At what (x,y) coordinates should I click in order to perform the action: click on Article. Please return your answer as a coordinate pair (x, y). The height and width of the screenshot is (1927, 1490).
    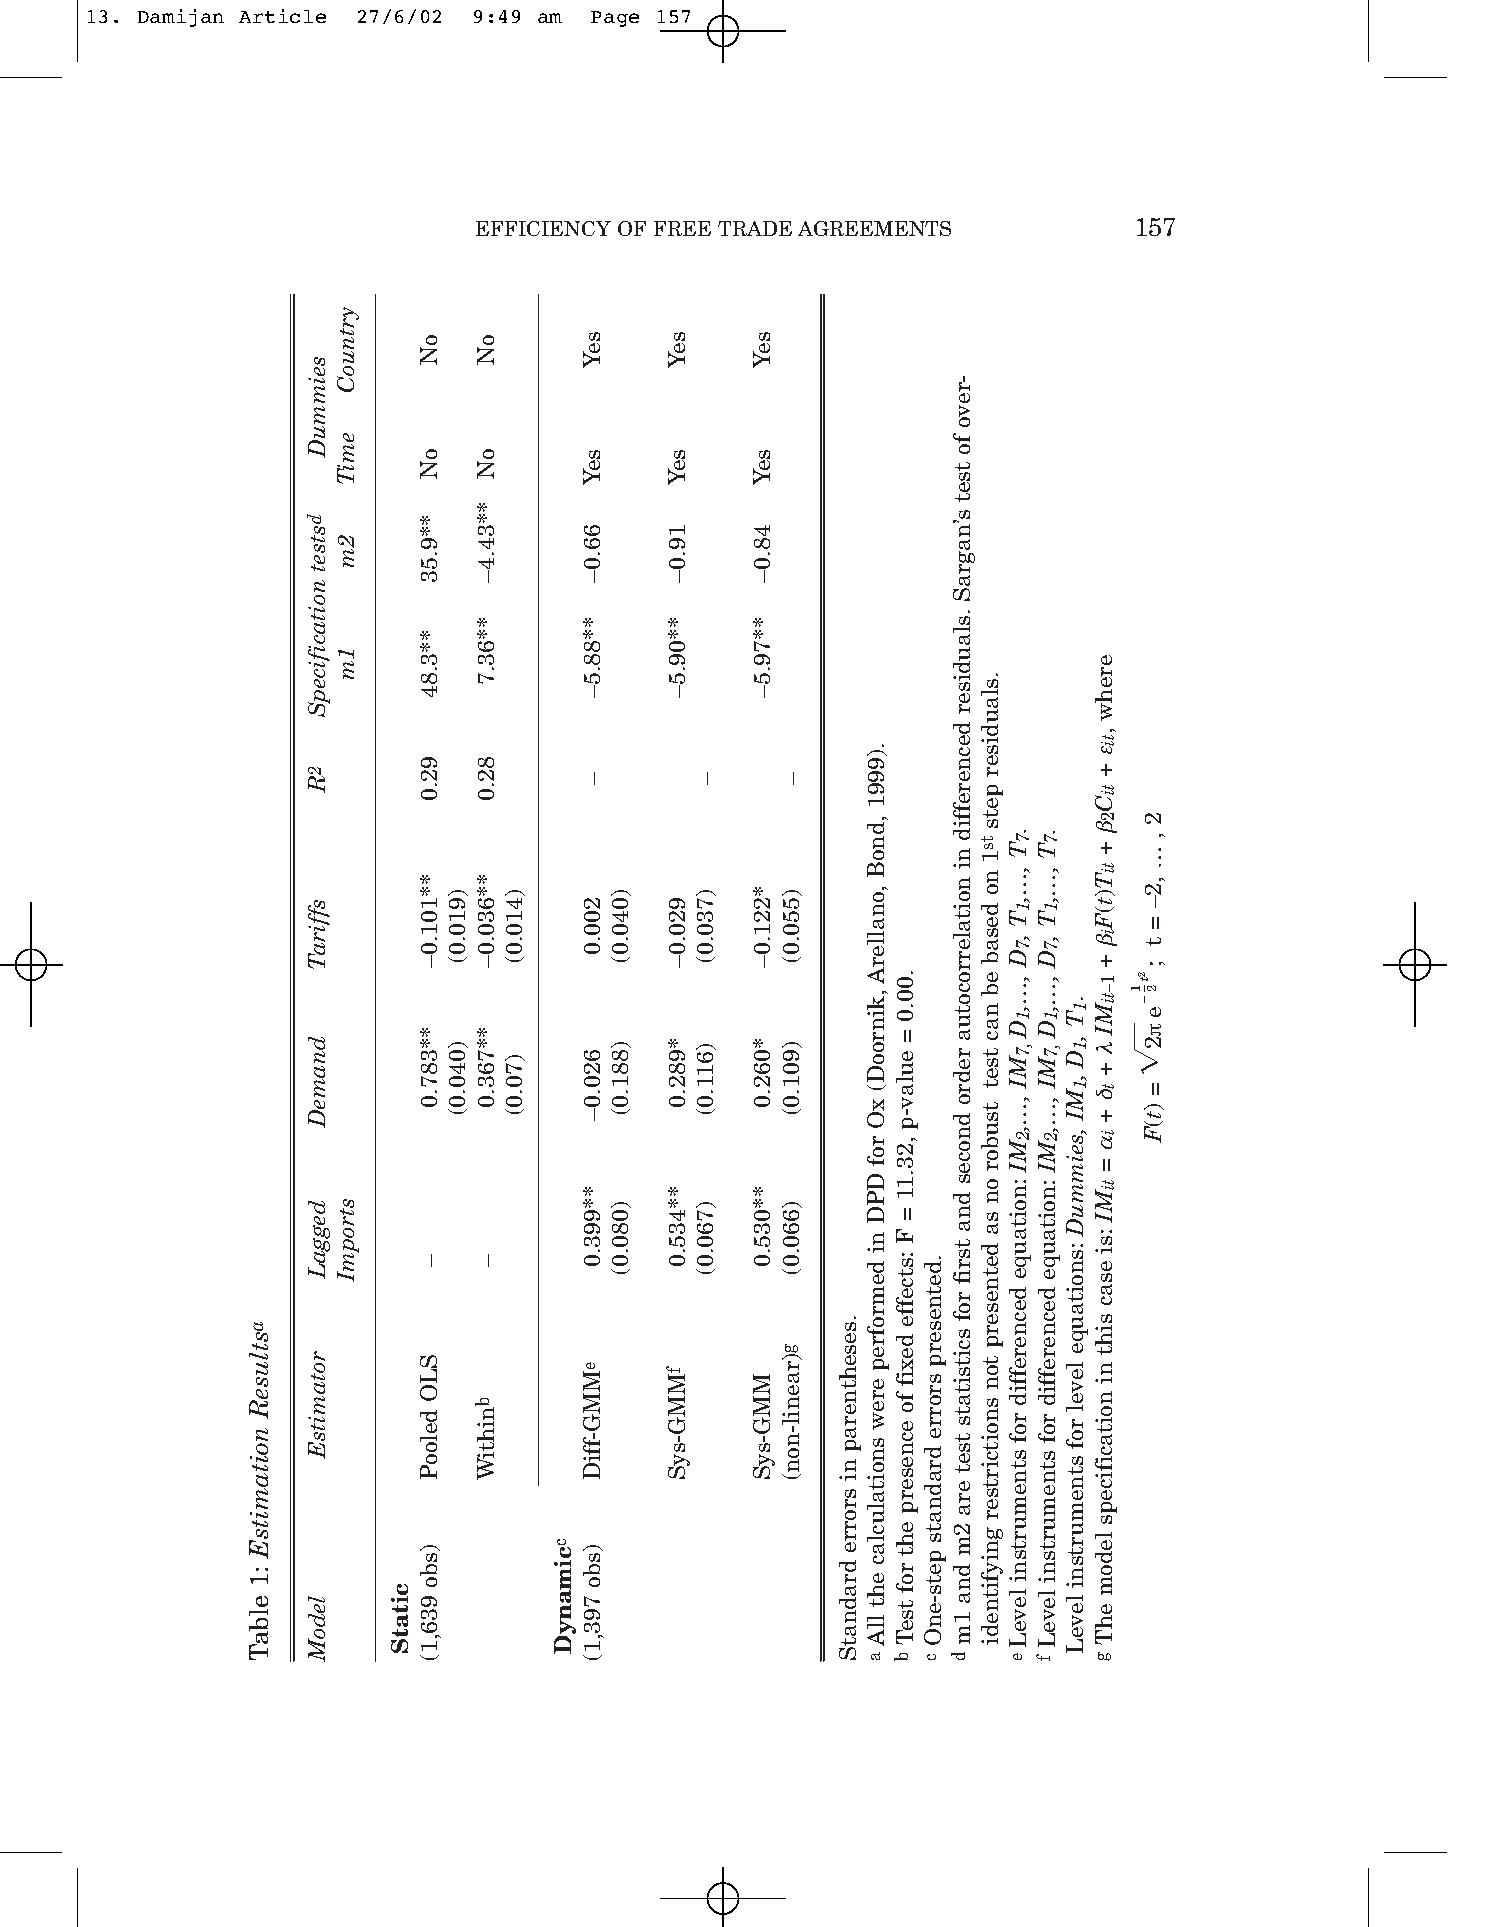
    Looking at the image, I should click on (282, 16).
